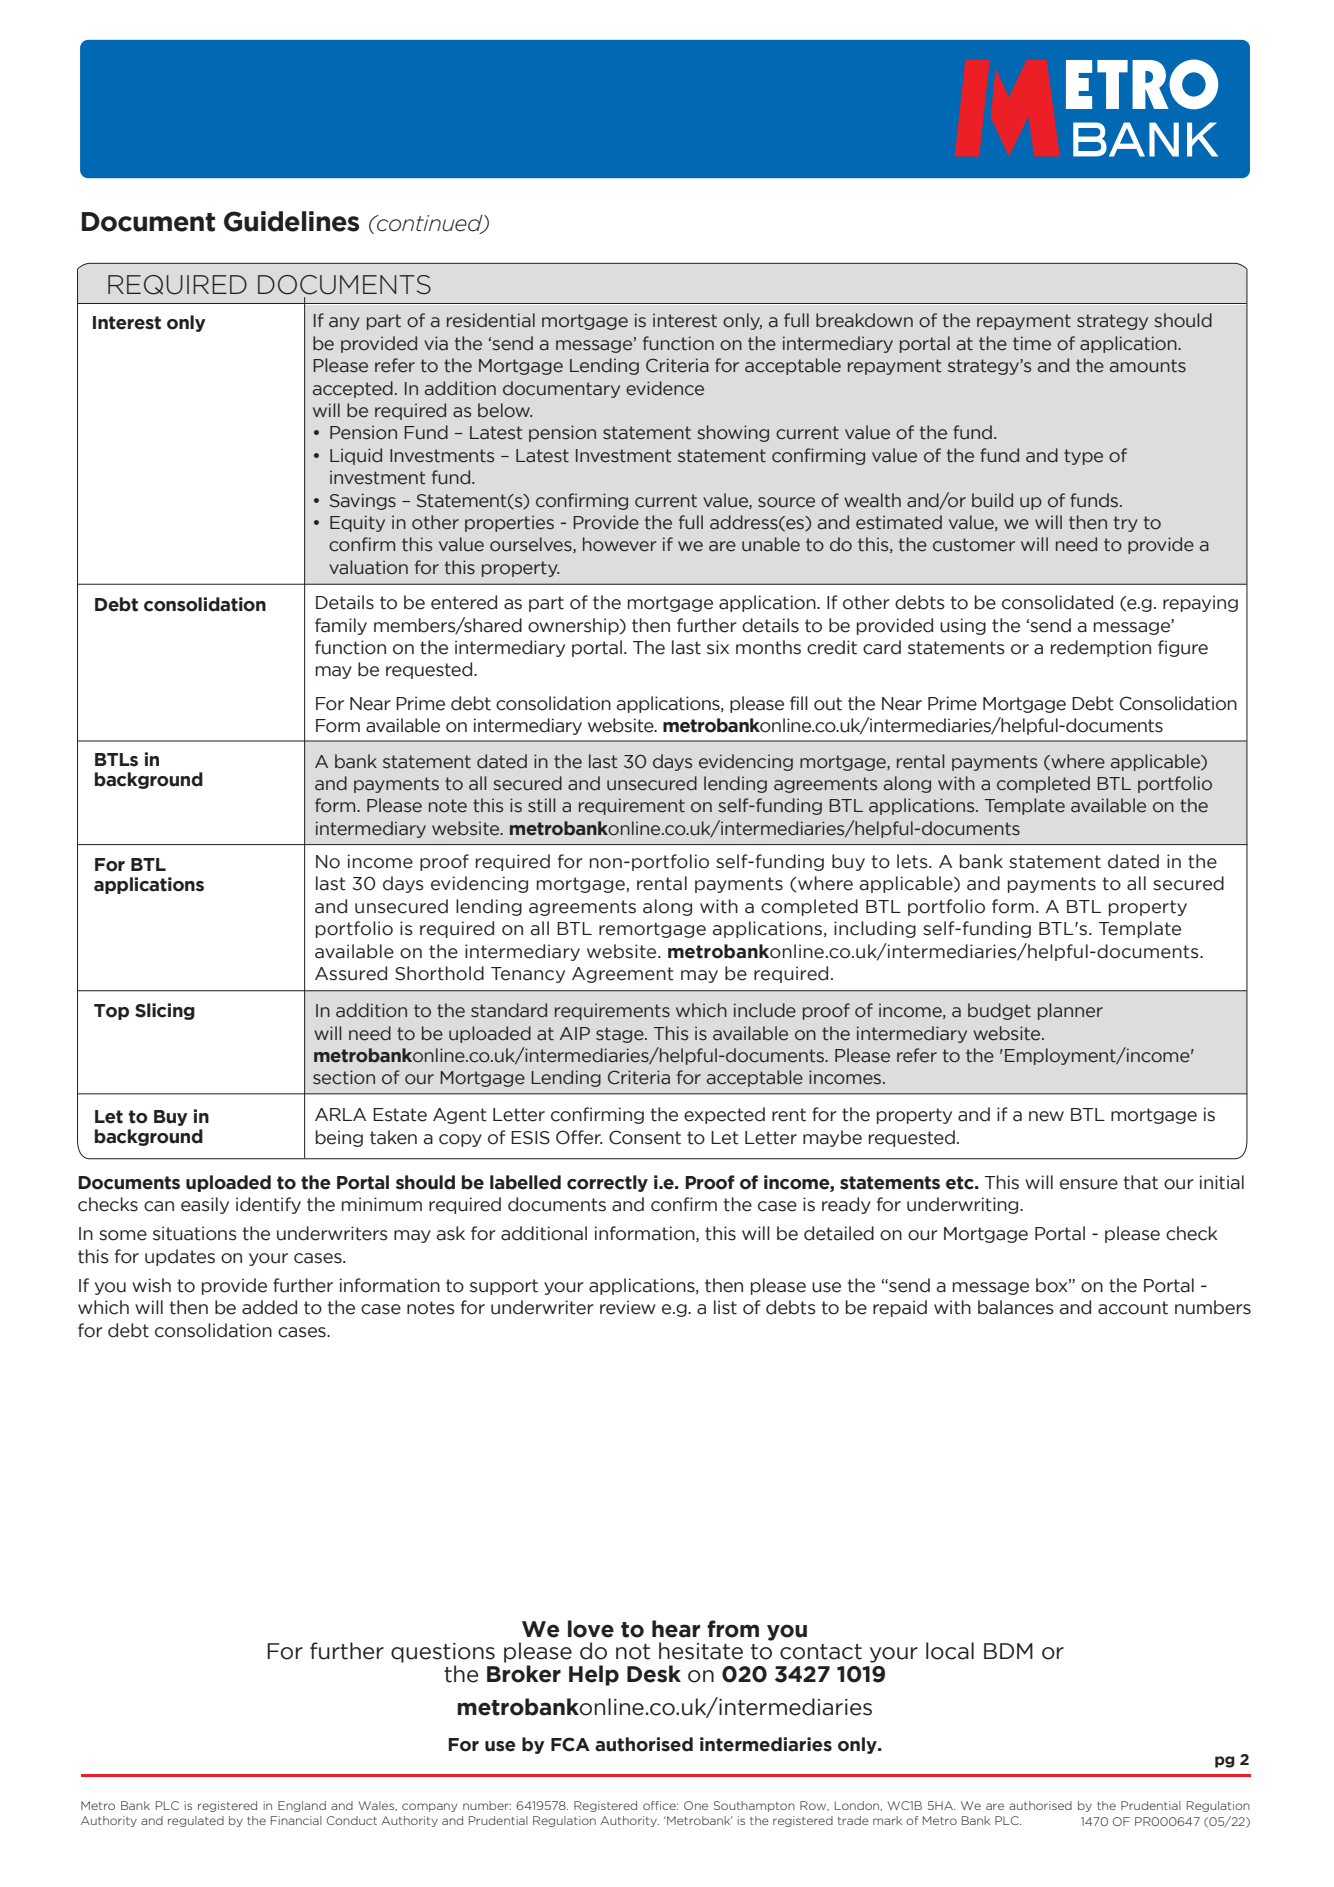 The width and height of the screenshot is (1334, 1887). What do you see at coordinates (541, 805) in the screenshot?
I see `still` at bounding box center [541, 805].
